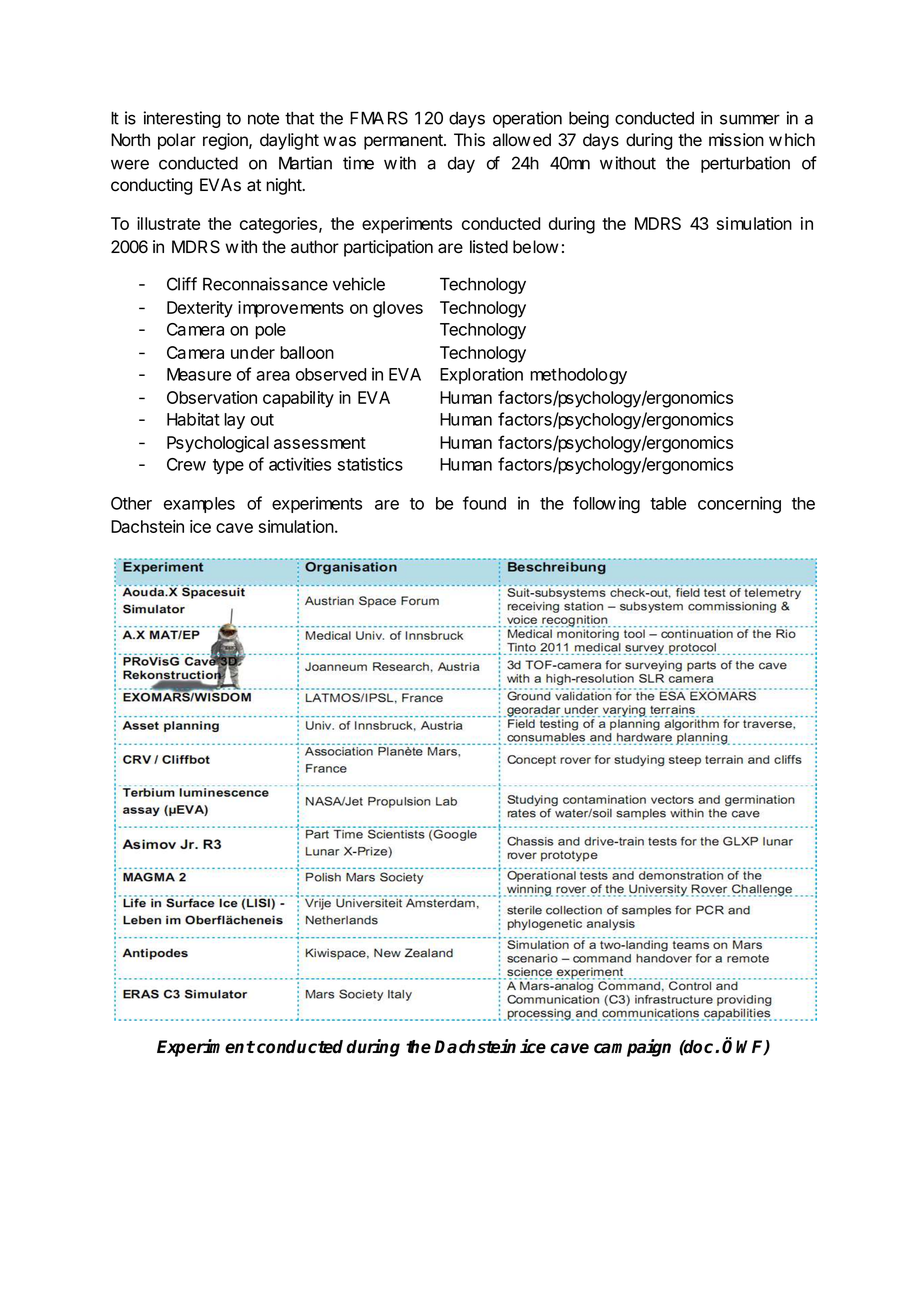 The width and height of the screenshot is (924, 1308). I want to click on region, so click(226, 141).
